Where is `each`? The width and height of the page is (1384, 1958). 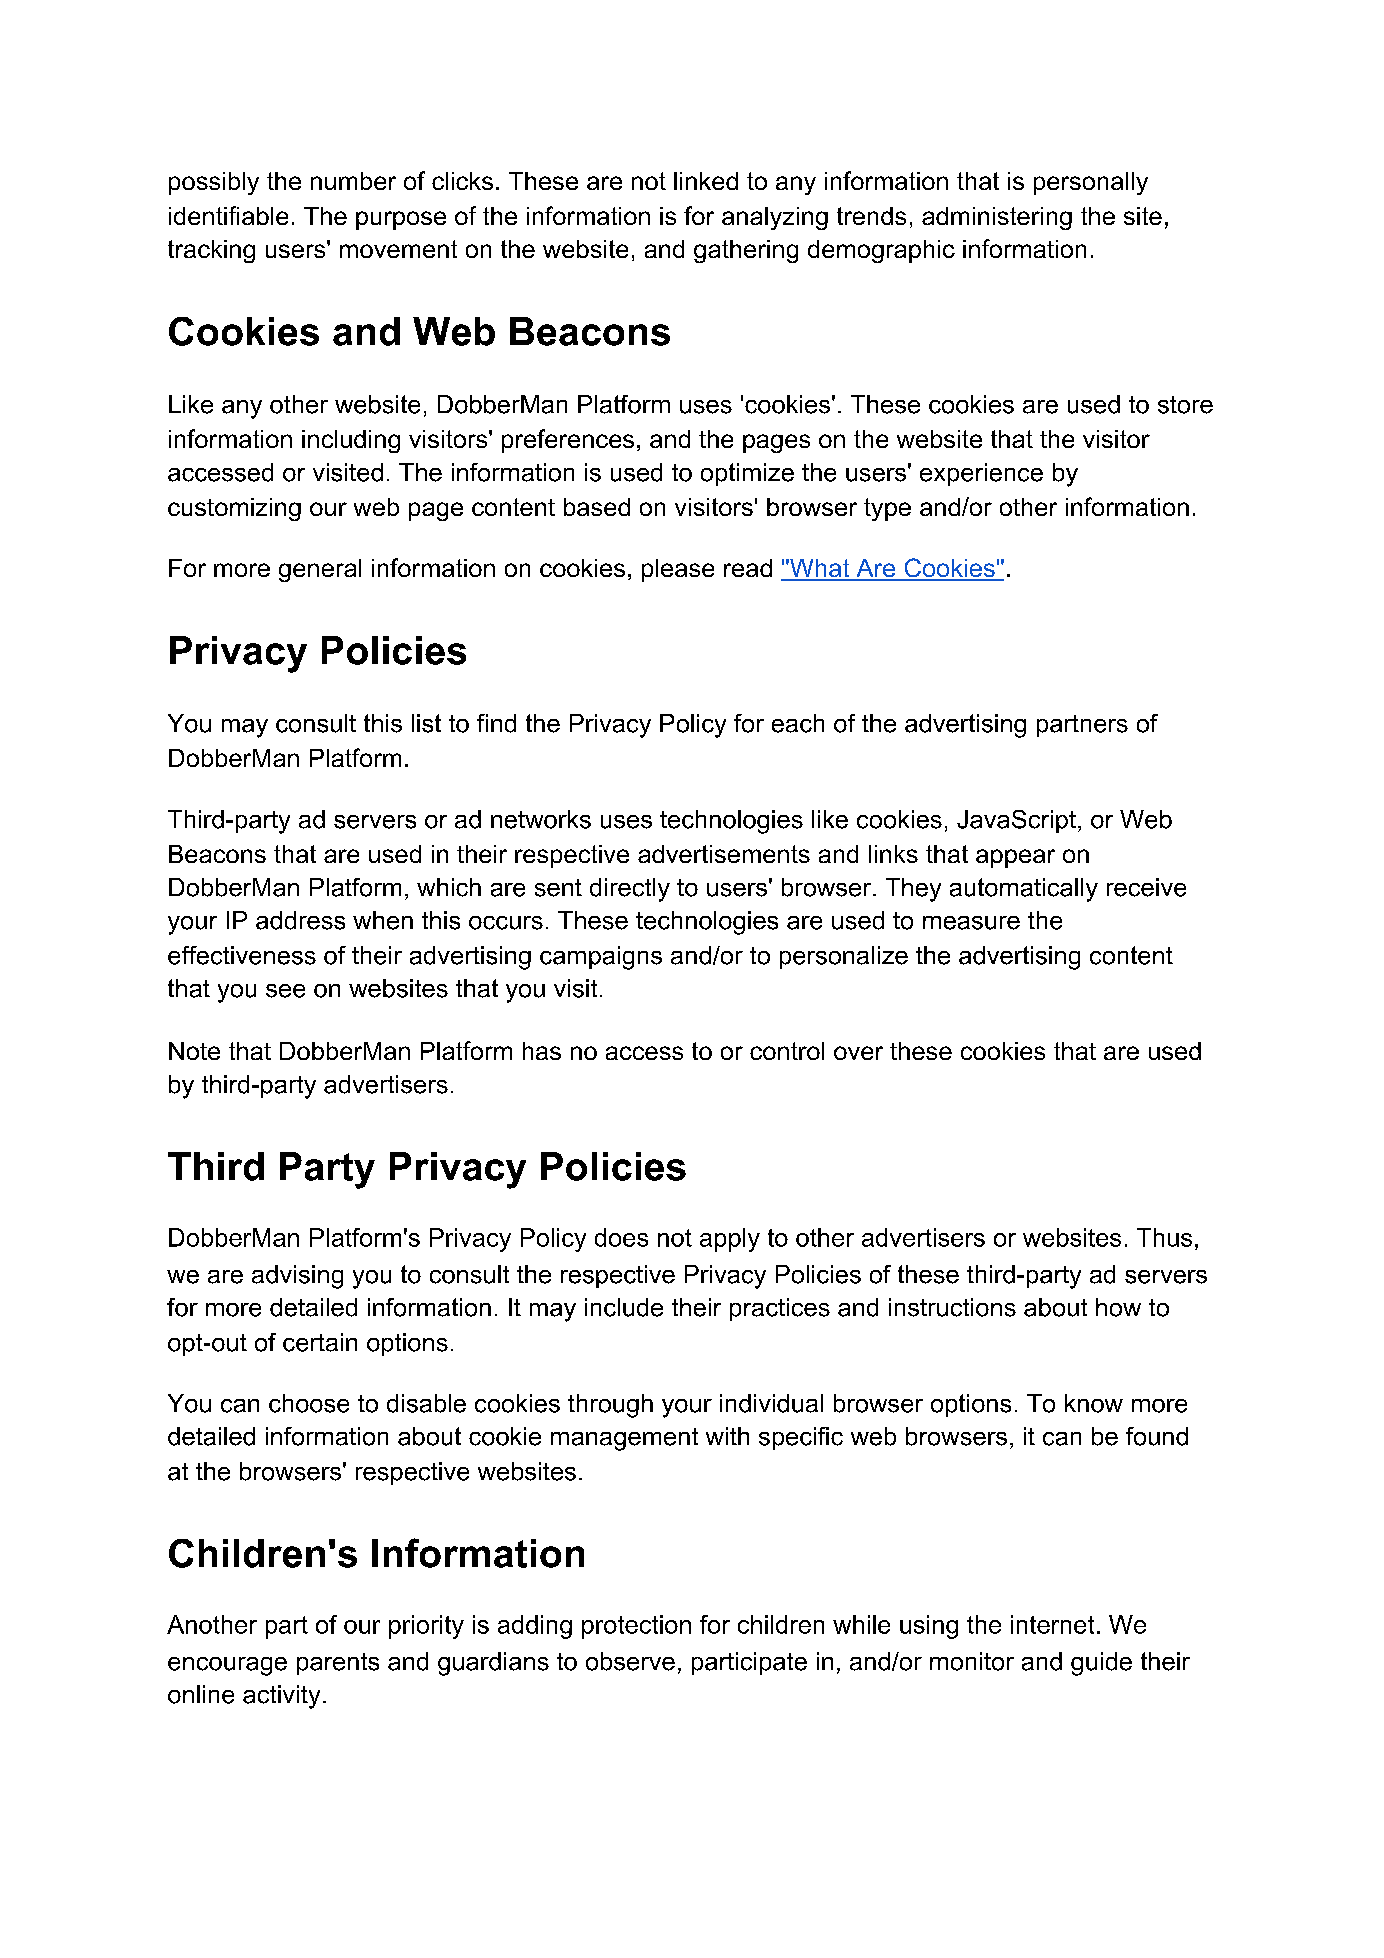 each is located at coordinates (798, 723).
